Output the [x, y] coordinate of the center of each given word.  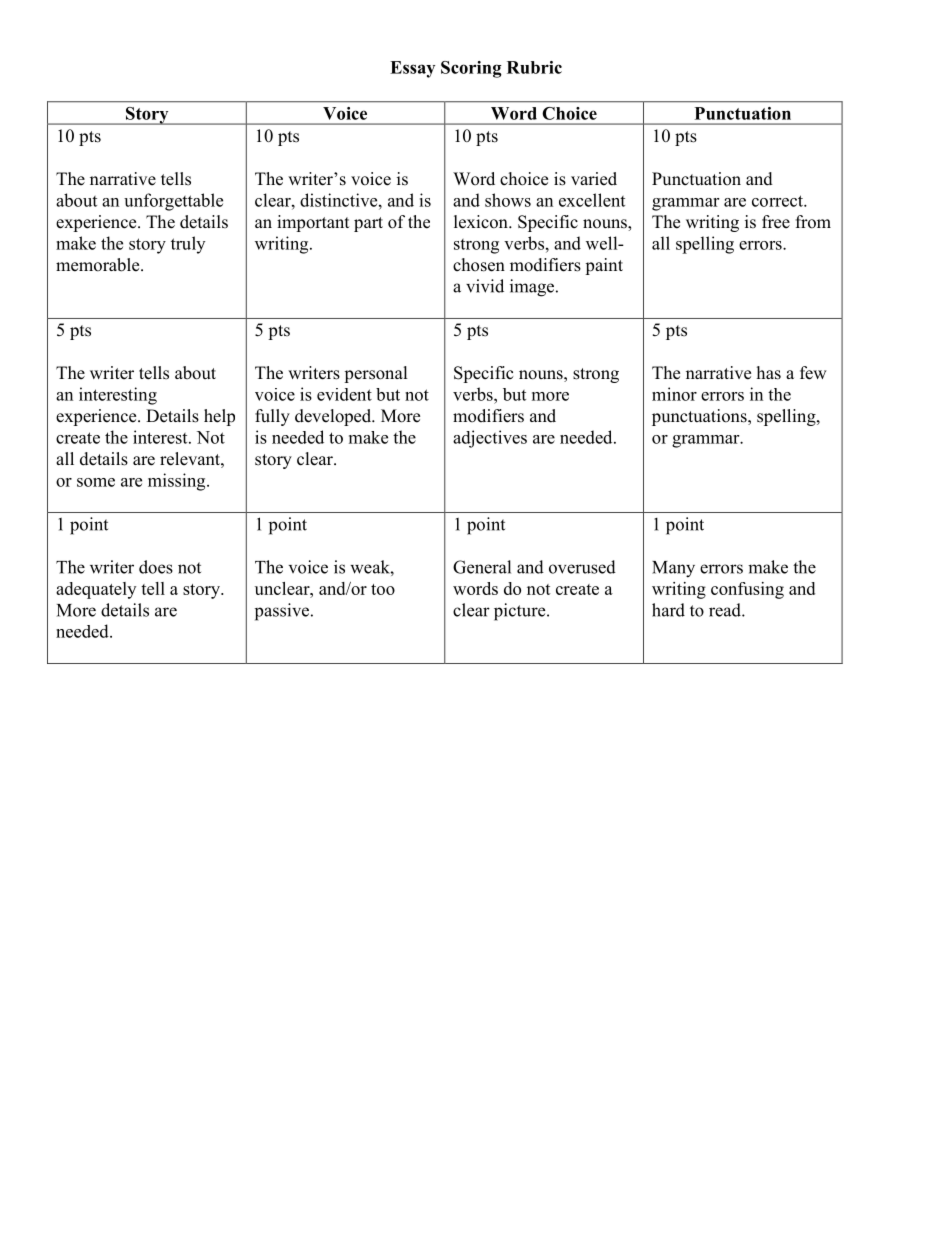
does [156, 567]
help [219, 417]
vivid [485, 286]
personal [376, 374]
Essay [412, 69]
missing [178, 482]
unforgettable [173, 202]
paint [604, 266]
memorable [99, 265]
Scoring [471, 69]
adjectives [490, 439]
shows [508, 200]
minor [674, 394]
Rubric [534, 67]
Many [673, 569]
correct [778, 201]
